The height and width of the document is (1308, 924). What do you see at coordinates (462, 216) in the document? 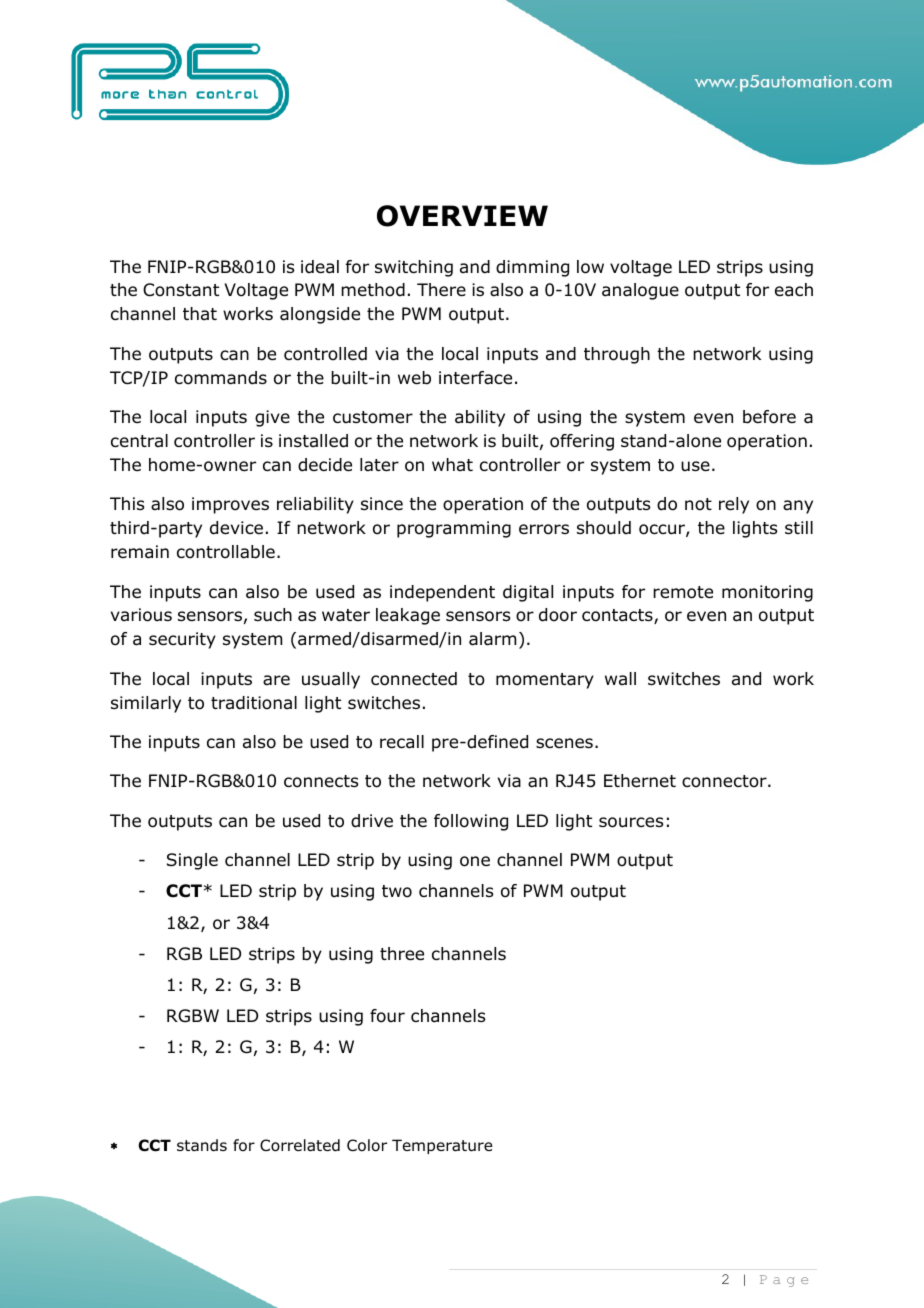
I see `OVERVIEW` at bounding box center [462, 216].
